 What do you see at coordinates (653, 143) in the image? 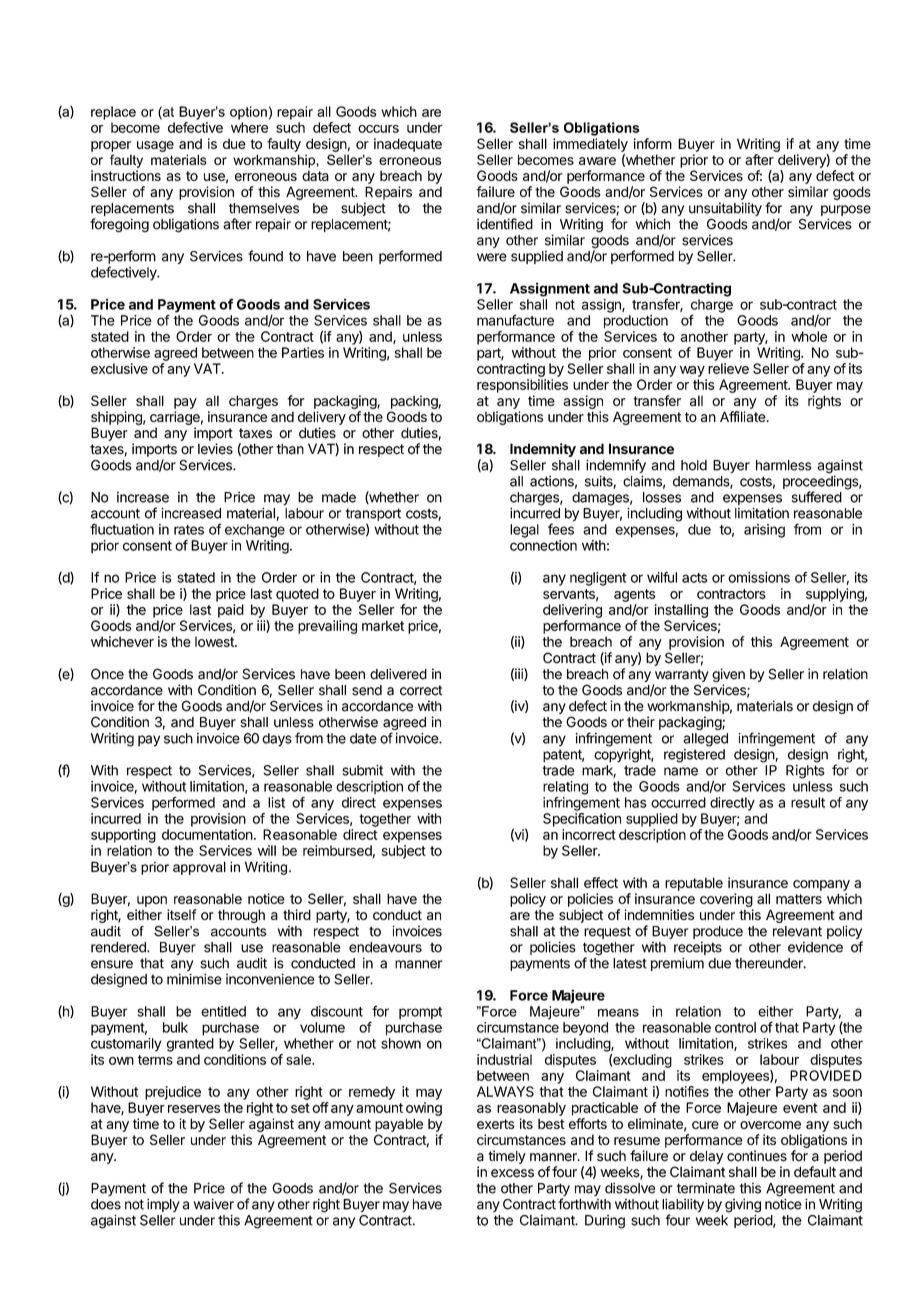
I see `inform` at bounding box center [653, 143].
